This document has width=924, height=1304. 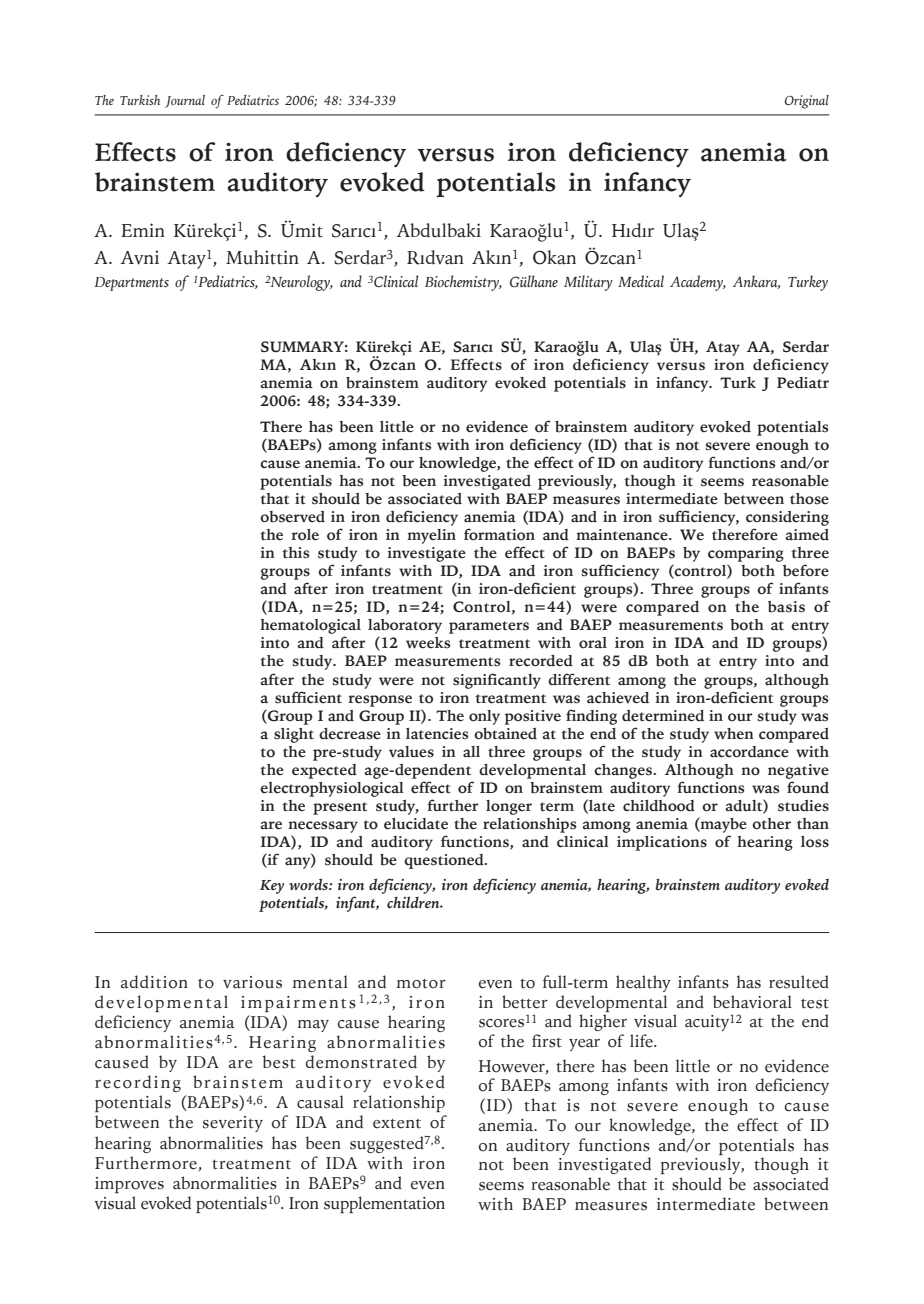 What do you see at coordinates (233, 1124) in the document?
I see `severity` at bounding box center [233, 1124].
